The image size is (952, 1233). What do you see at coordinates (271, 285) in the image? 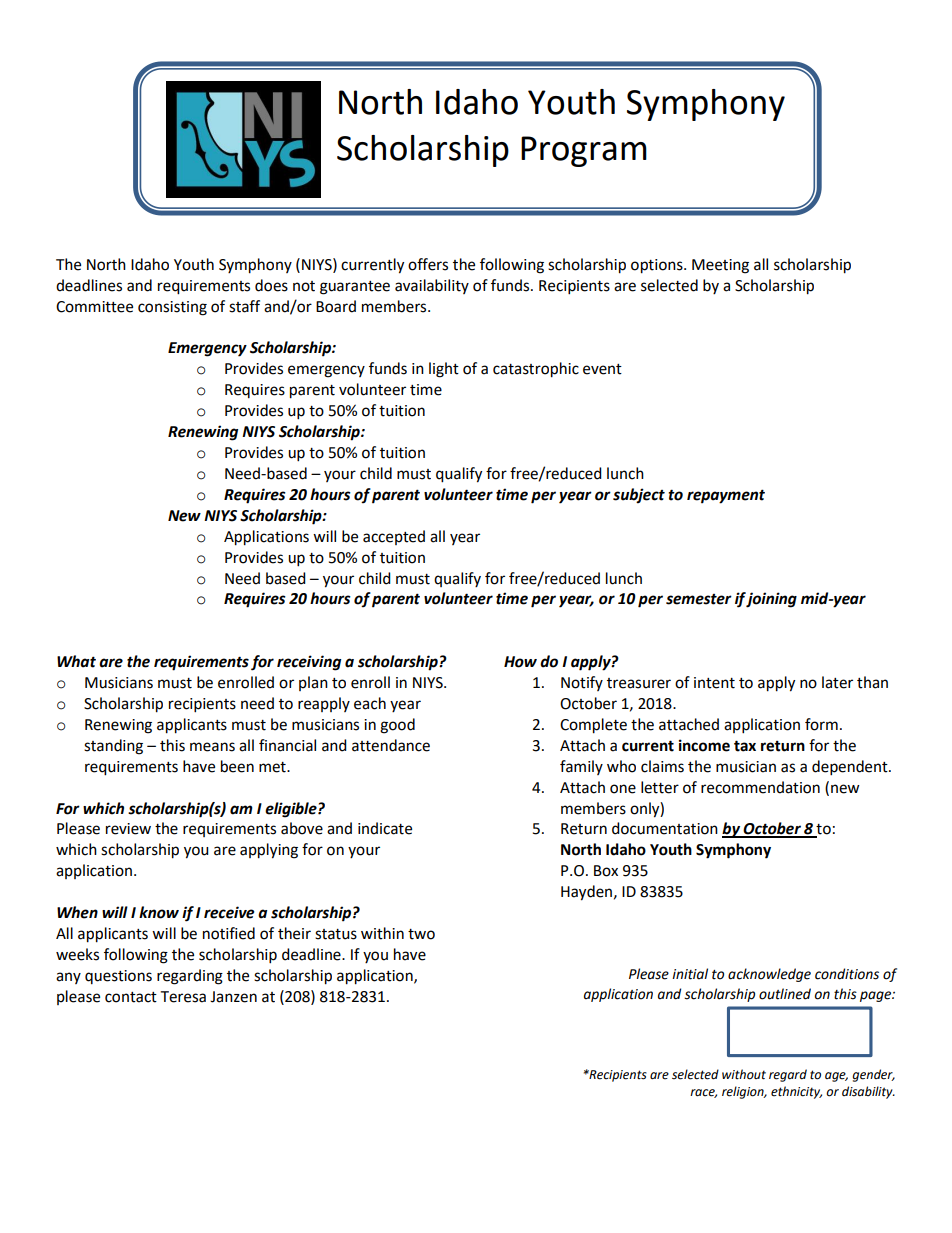
I see `does` at bounding box center [271, 285].
